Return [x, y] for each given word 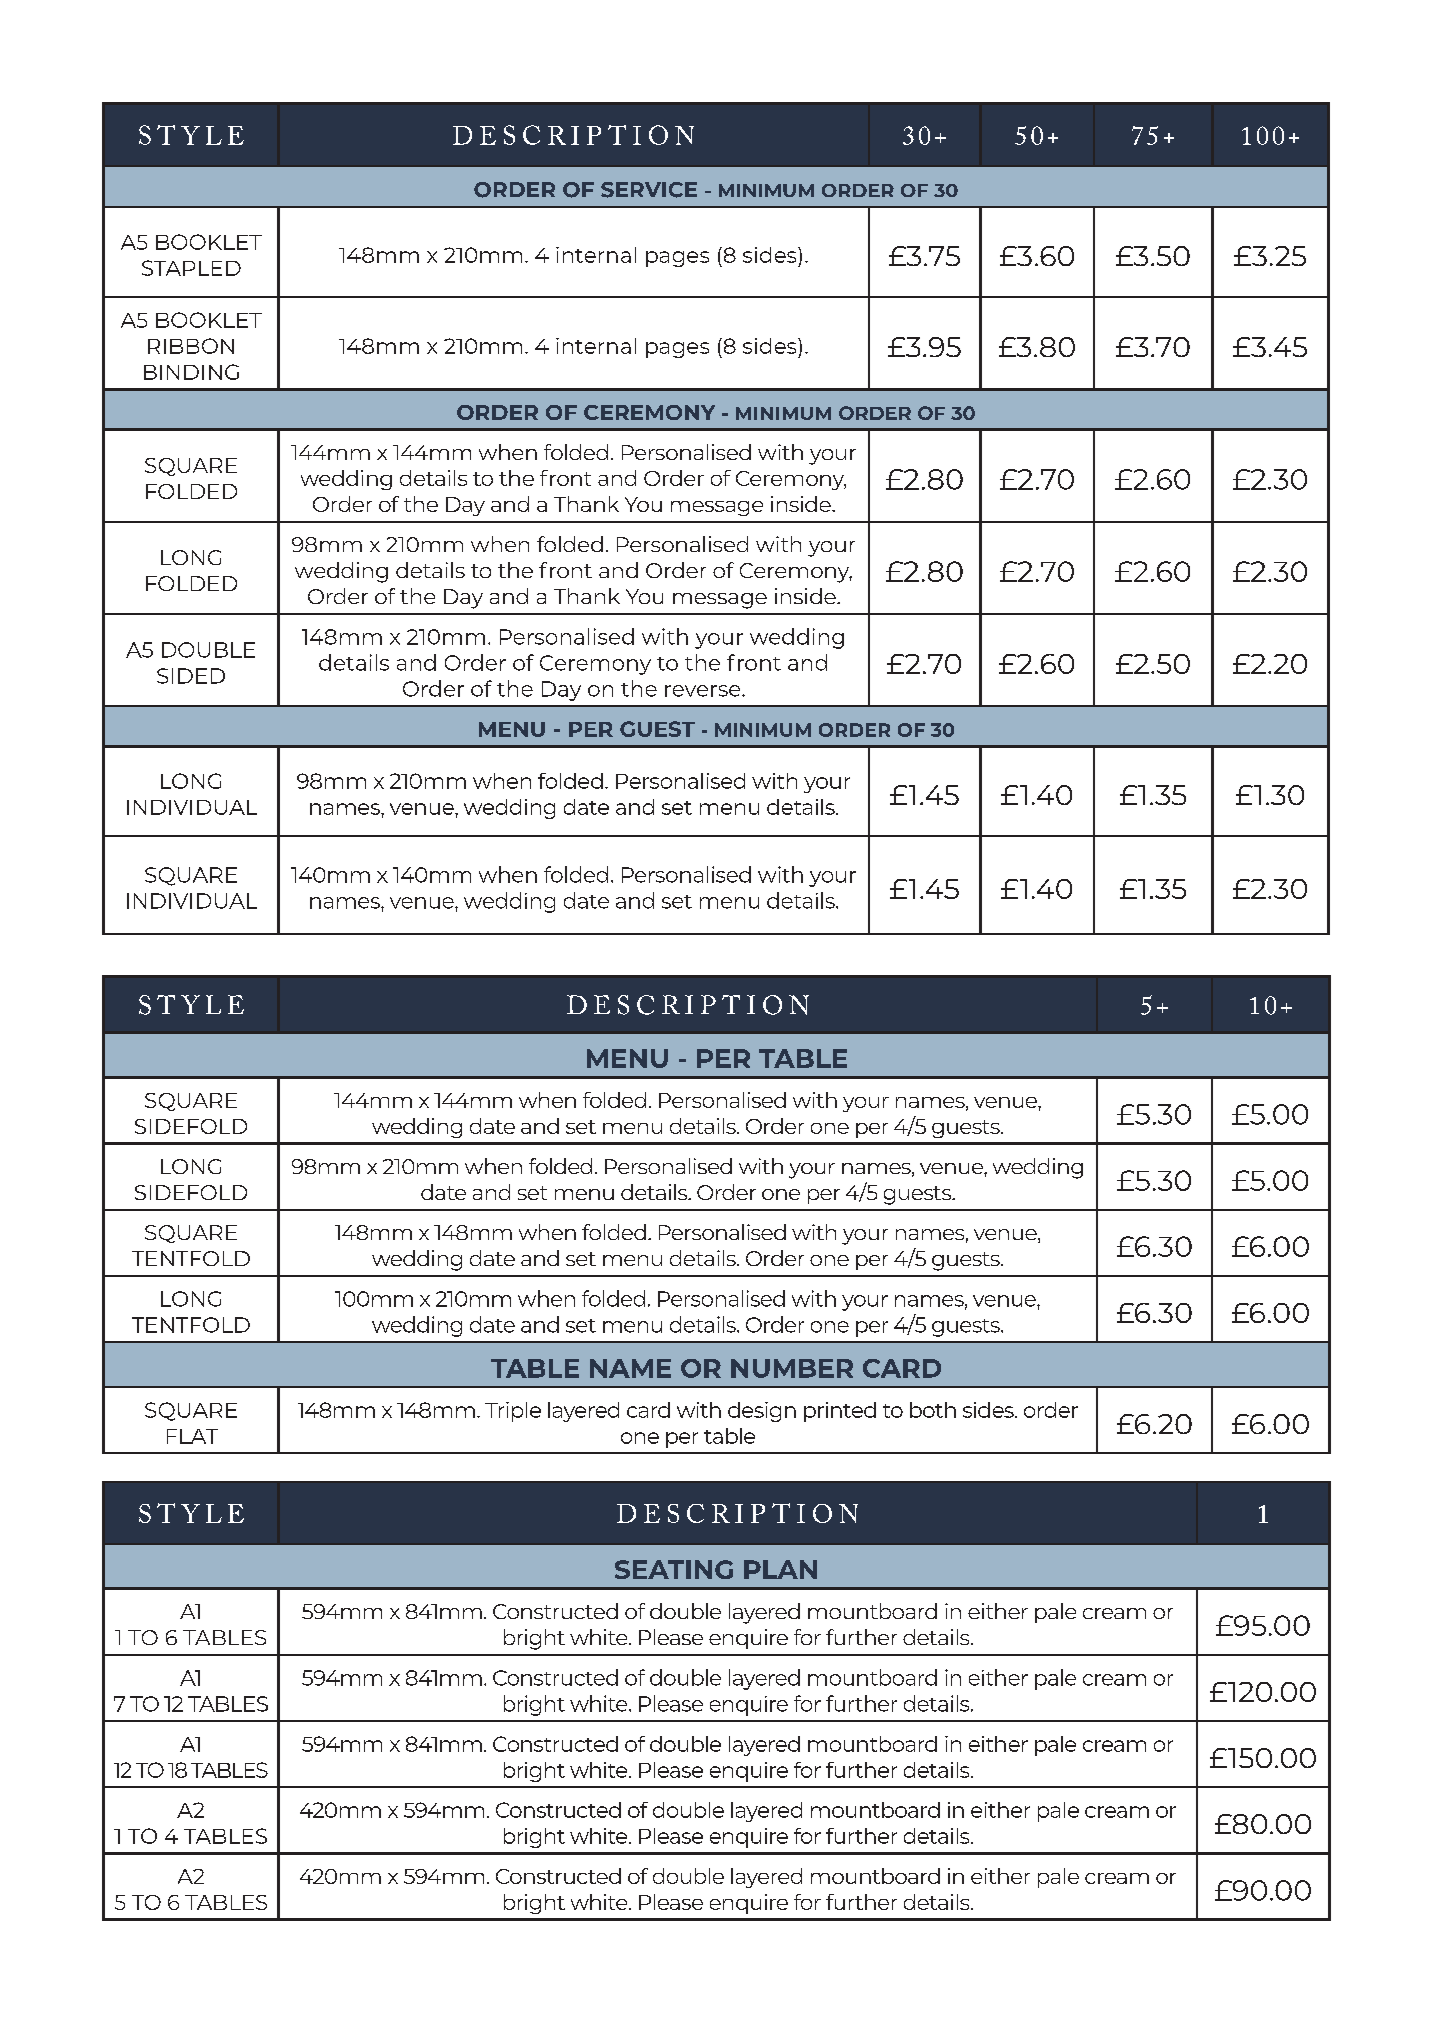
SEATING [674, 1569]
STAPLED [191, 268]
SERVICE [649, 190]
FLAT [192, 1436]
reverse [704, 691]
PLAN [780, 1569]
